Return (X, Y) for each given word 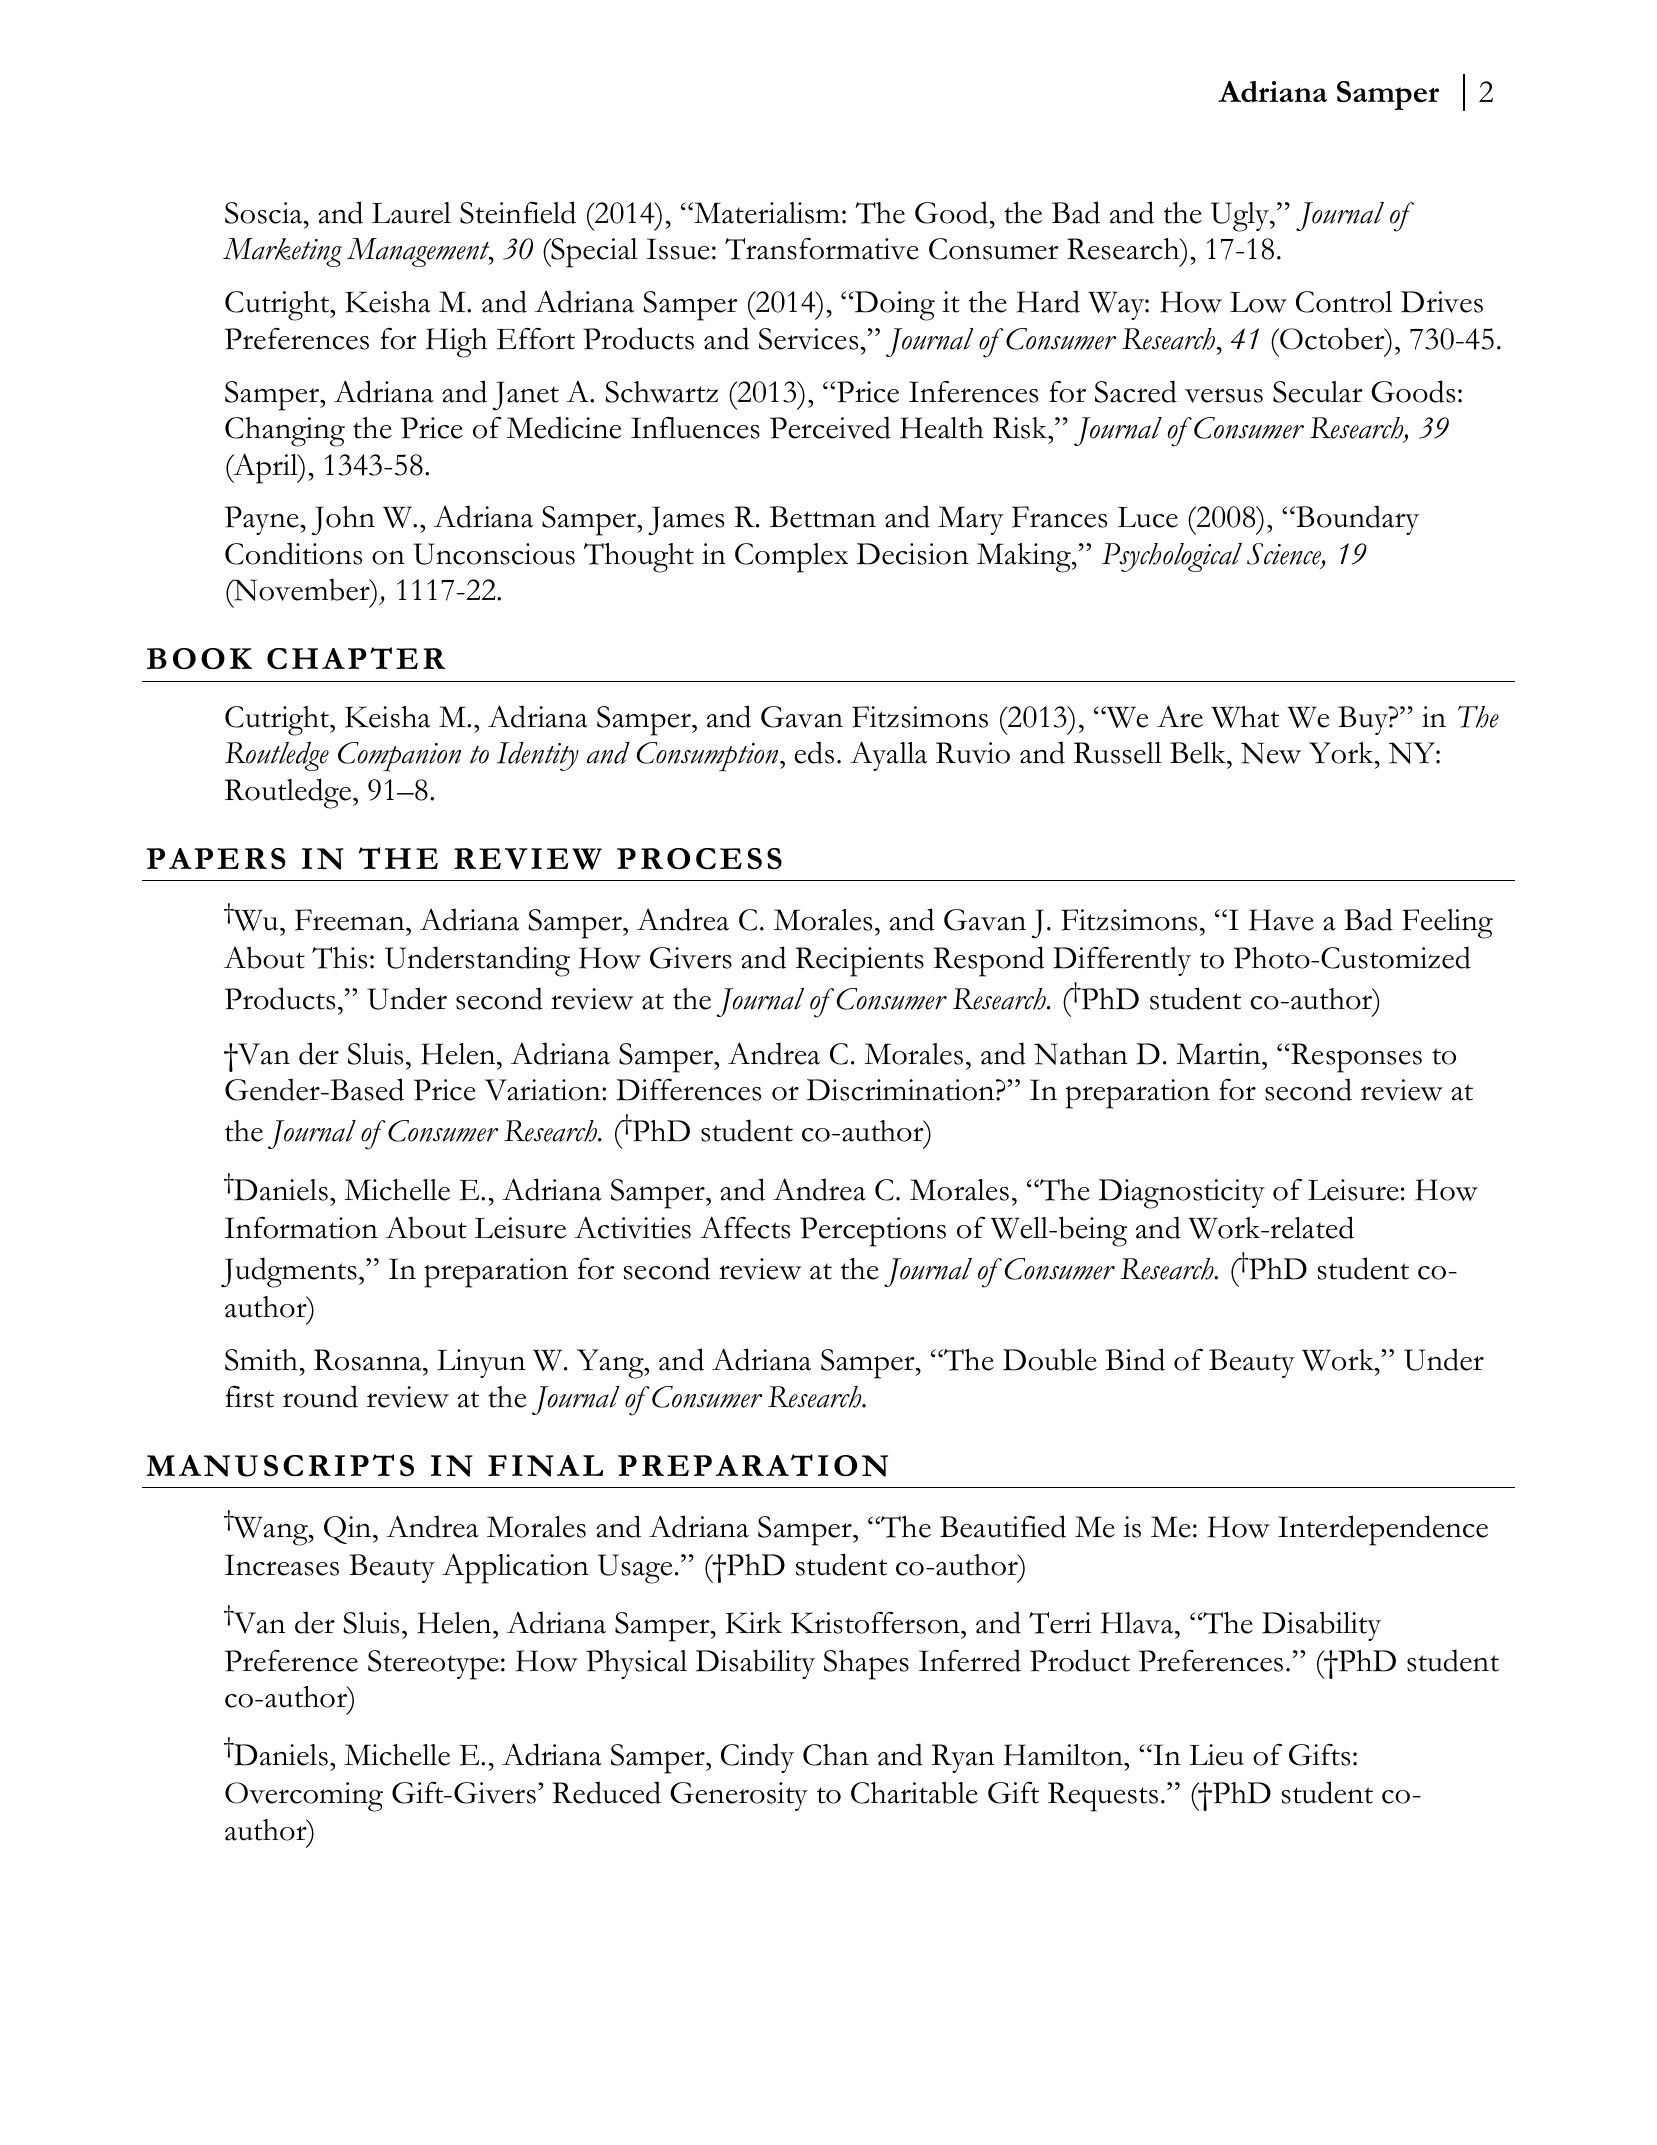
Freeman (351, 920)
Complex (791, 558)
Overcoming (304, 1797)
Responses (1355, 1058)
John (343, 520)
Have (1281, 920)
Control (1344, 302)
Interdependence (1383, 1530)
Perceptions (873, 1232)
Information (301, 1228)
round (320, 1396)
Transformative (822, 249)
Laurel (411, 213)
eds (814, 752)
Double (1050, 1360)
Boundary (1356, 520)
